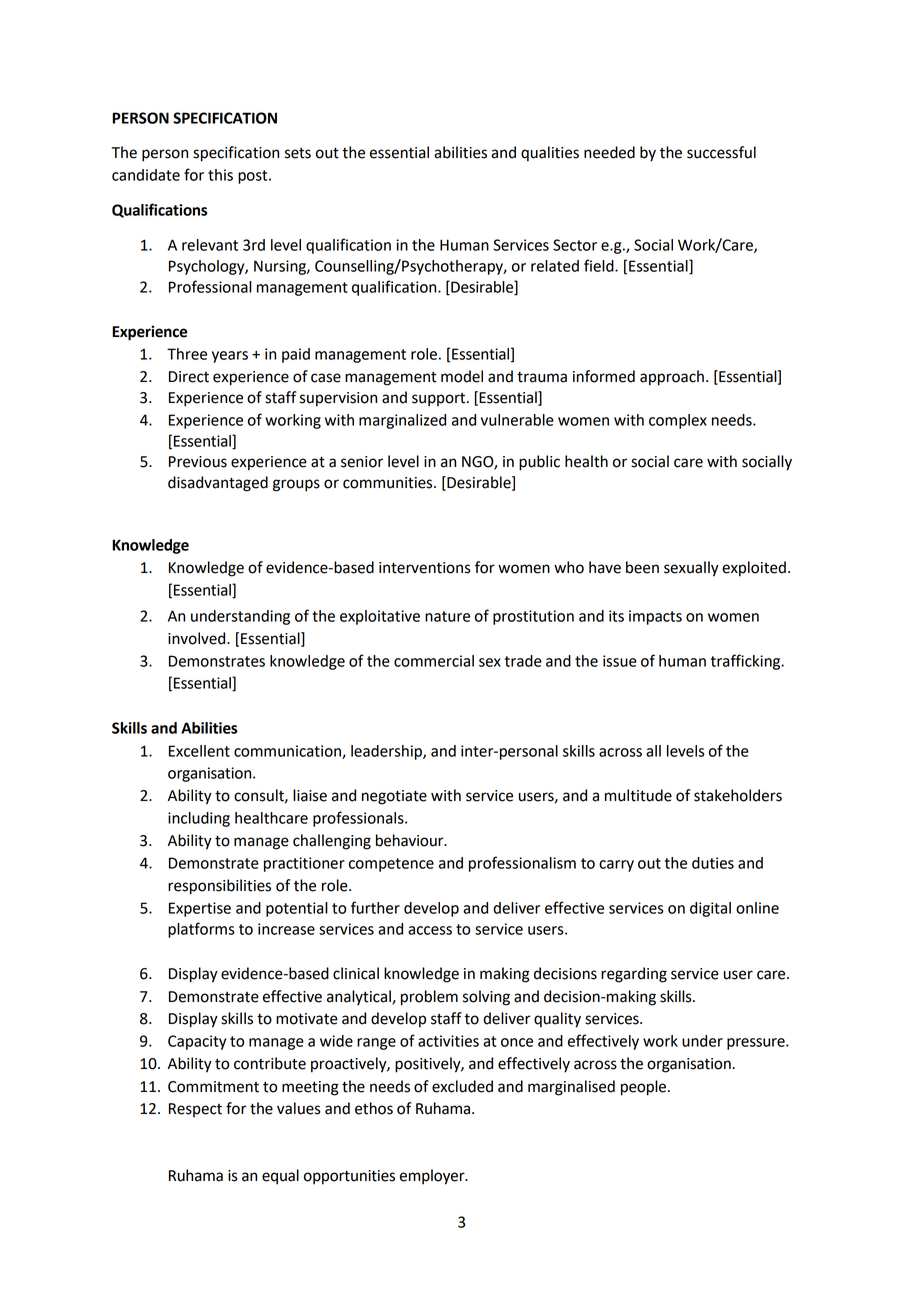 This screenshot has height=1307, width=924. I want to click on Previous, so click(198, 462).
